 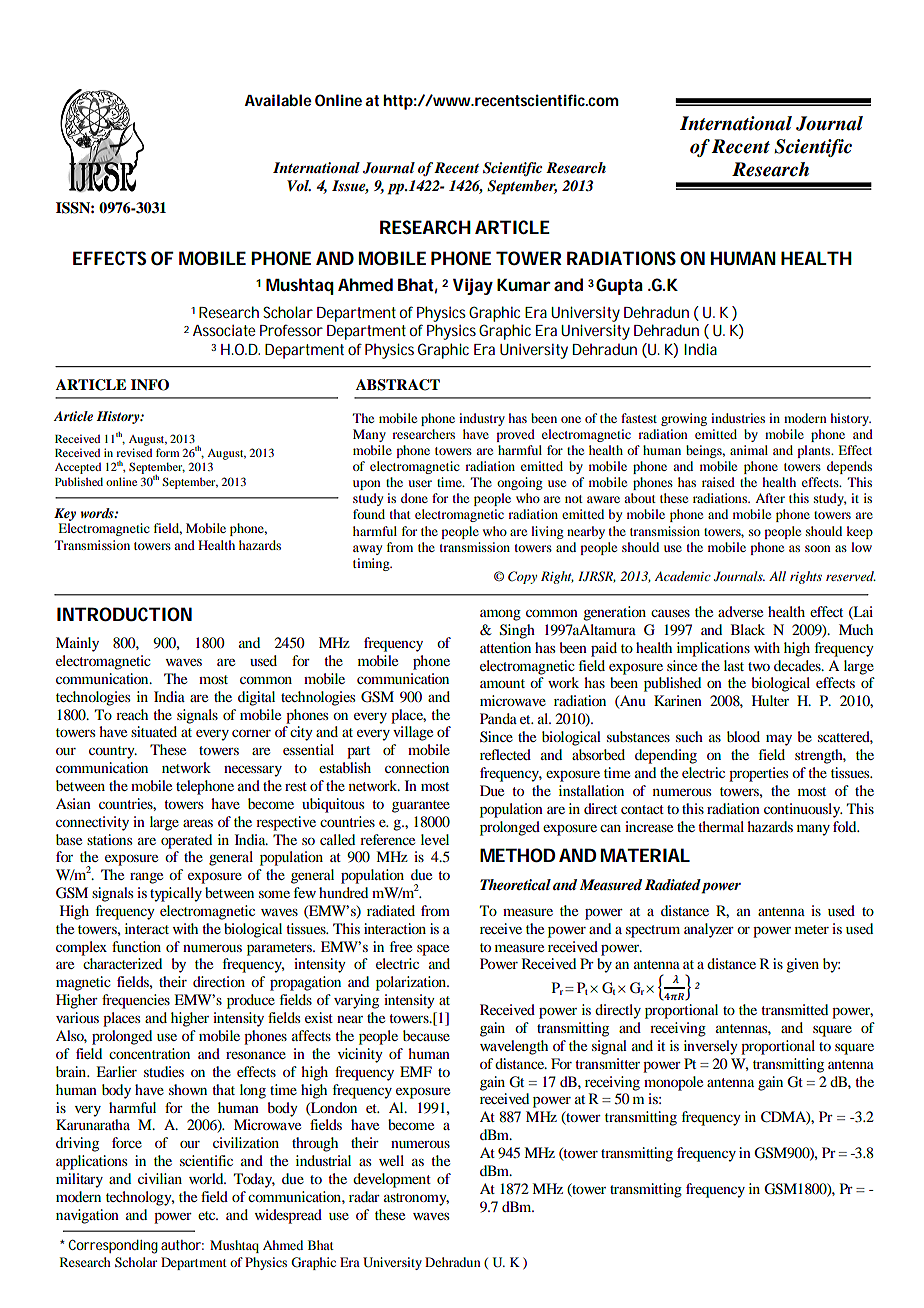 What do you see at coordinates (738, 418) in the screenshot?
I see `industries` at bounding box center [738, 418].
